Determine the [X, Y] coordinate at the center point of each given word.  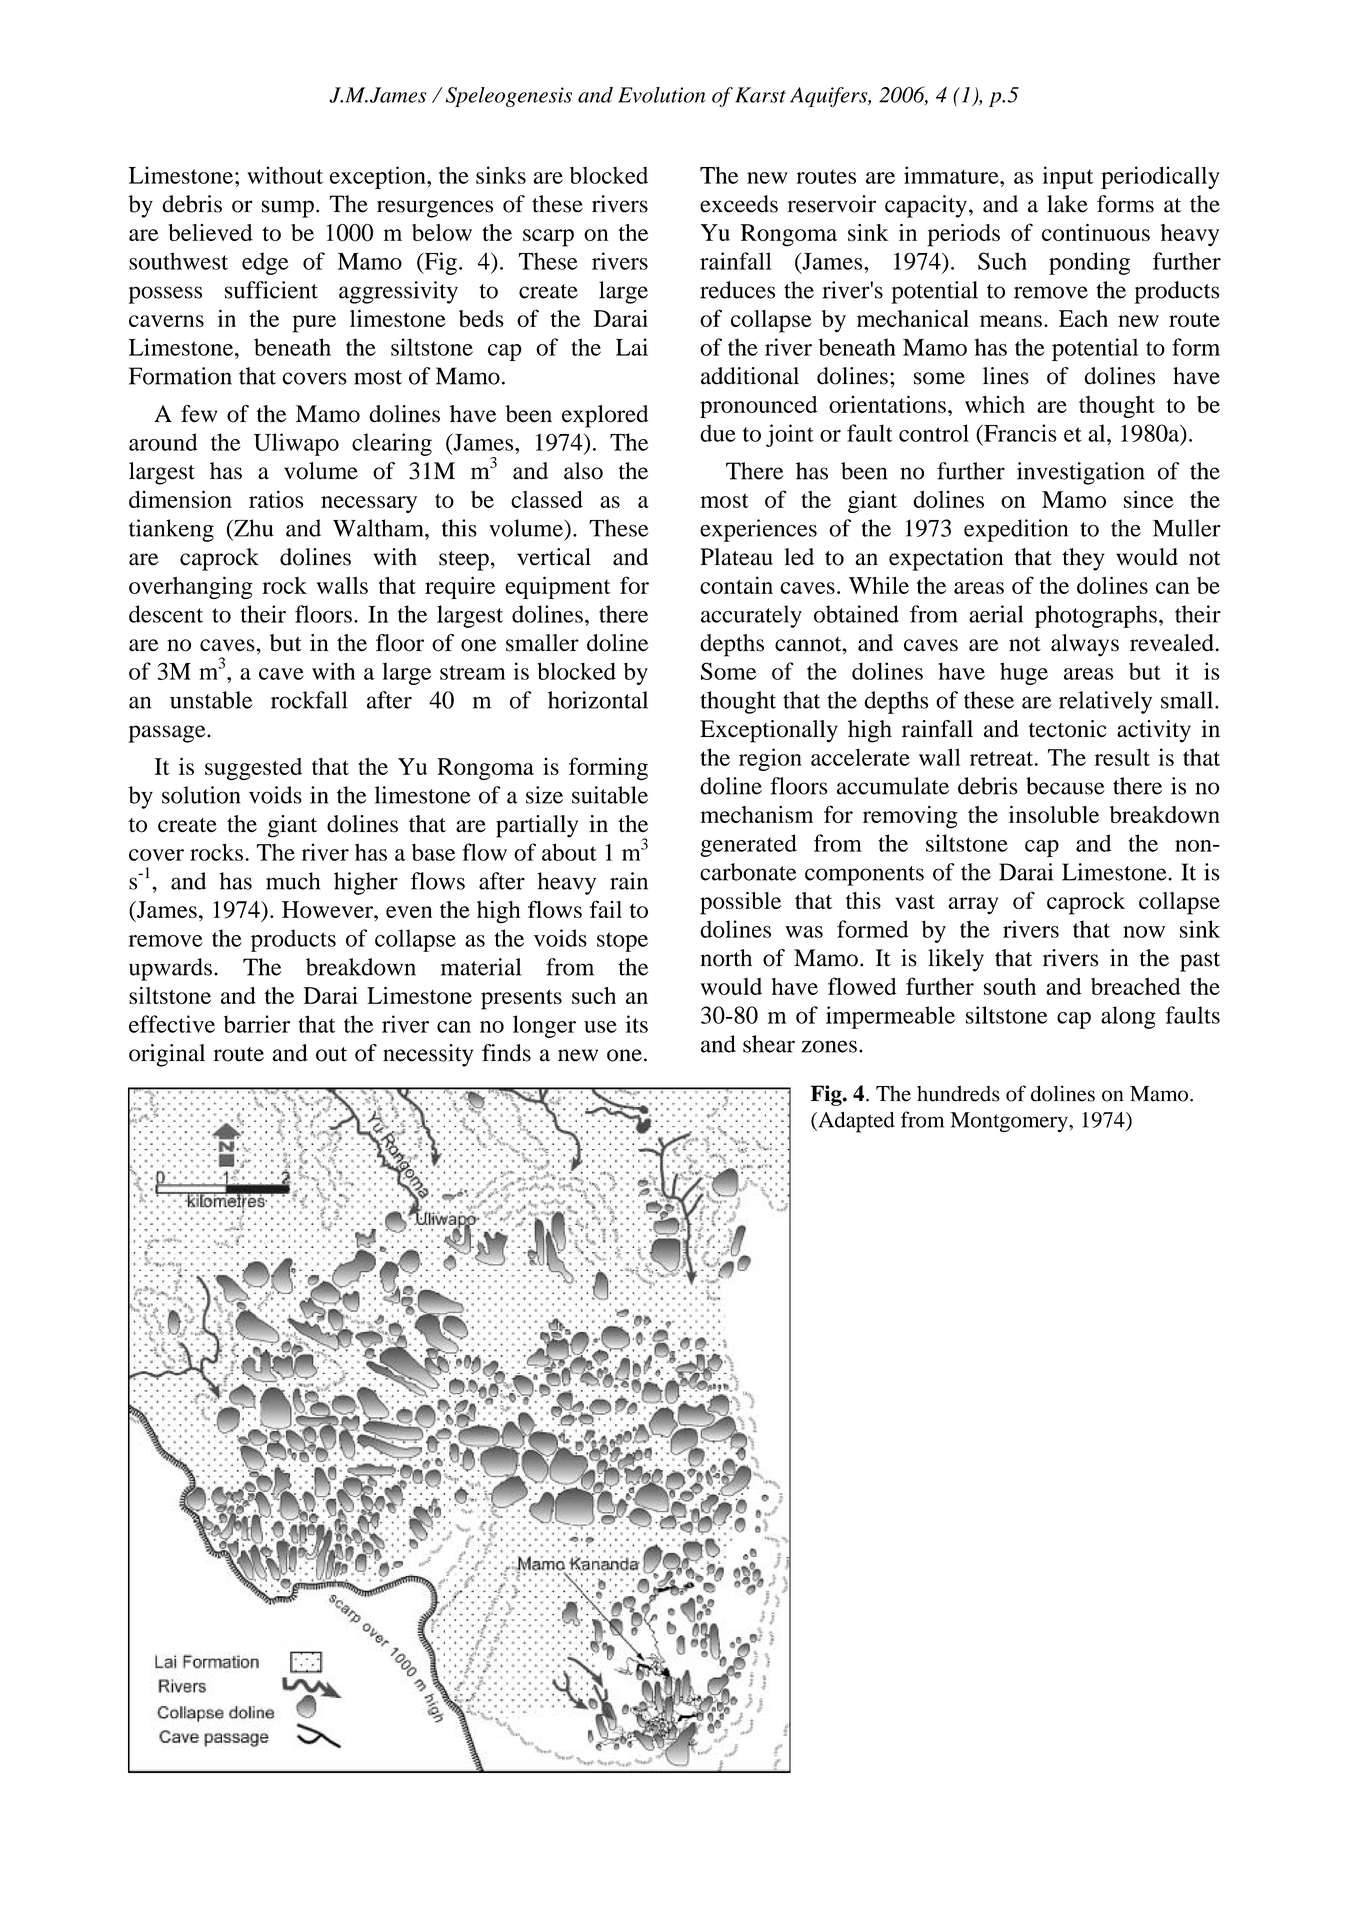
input [1068, 177]
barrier [257, 1024]
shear [769, 1044]
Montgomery [1010, 1122]
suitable [610, 795]
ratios [276, 499]
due [718, 433]
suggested [253, 769]
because [1065, 786]
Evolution [661, 95]
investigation [1081, 473]
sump [288, 209]
